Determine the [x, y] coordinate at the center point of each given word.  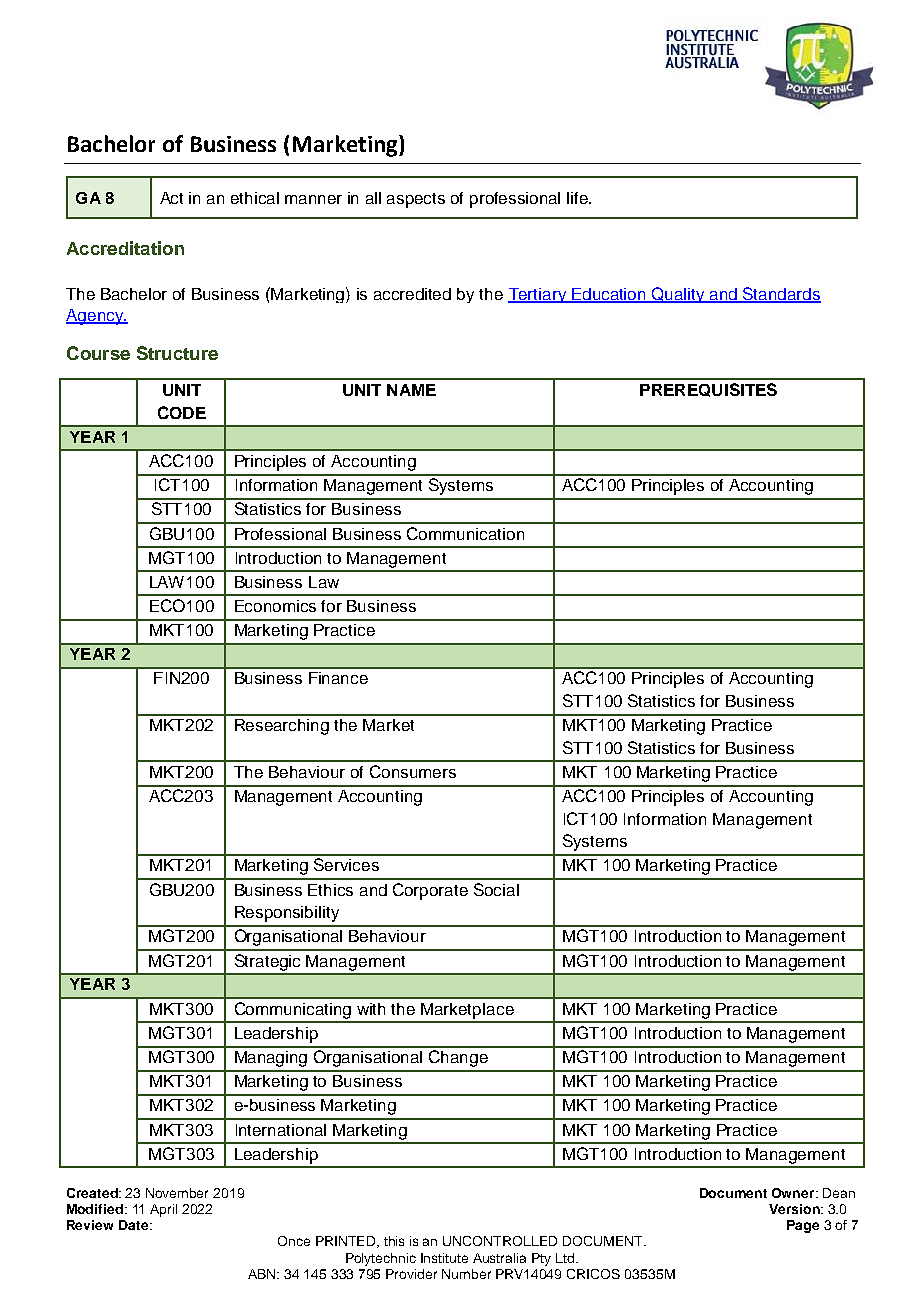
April [163, 1210]
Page [803, 1226]
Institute [444, 1258]
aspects [416, 200]
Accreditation [125, 248]
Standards [781, 295]
